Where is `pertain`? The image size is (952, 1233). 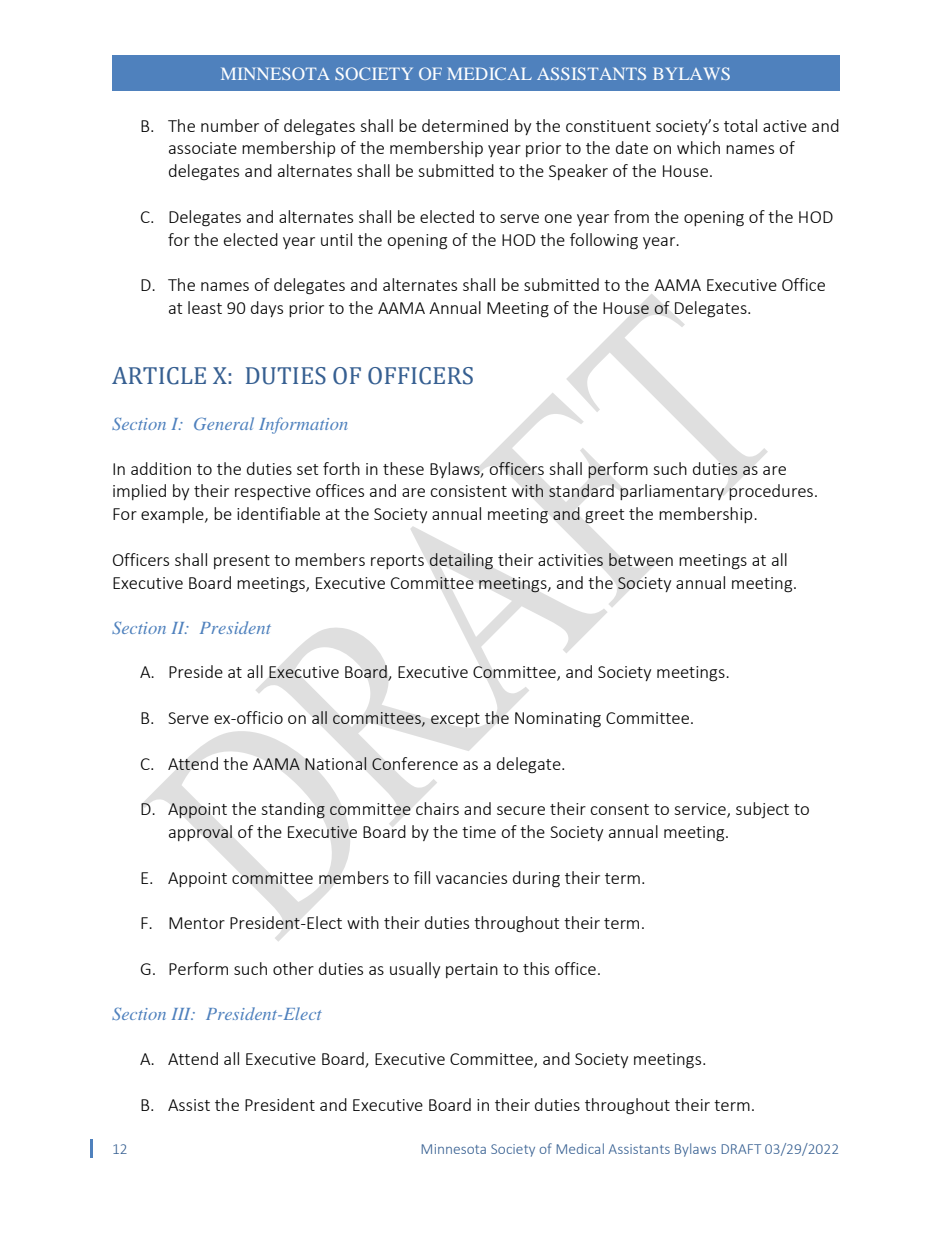 pertain is located at coordinates (472, 970).
